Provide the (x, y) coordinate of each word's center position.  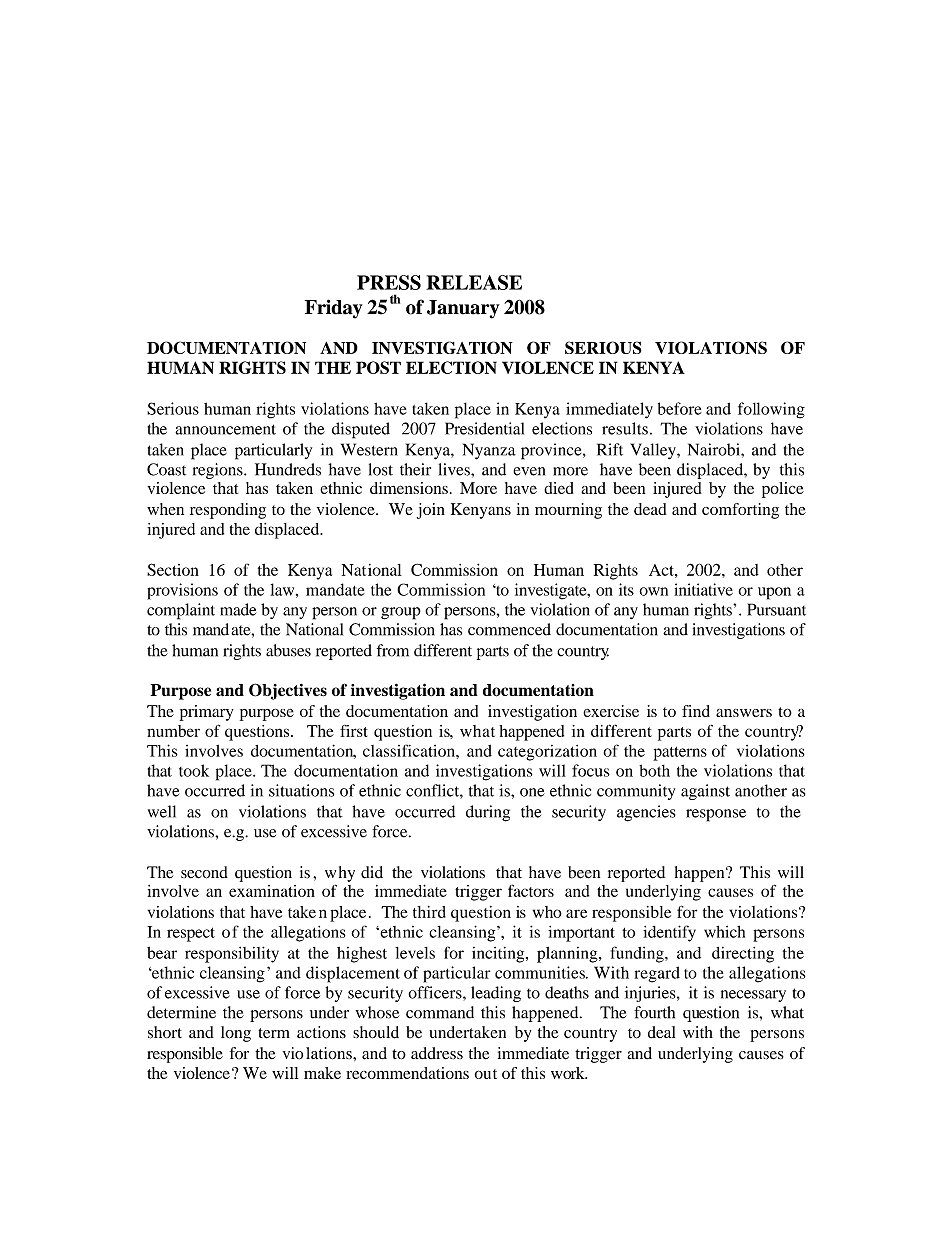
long (236, 1034)
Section (173, 569)
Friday (334, 309)
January (463, 309)
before (680, 408)
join (431, 511)
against (705, 792)
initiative (703, 589)
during (488, 813)
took (194, 770)
